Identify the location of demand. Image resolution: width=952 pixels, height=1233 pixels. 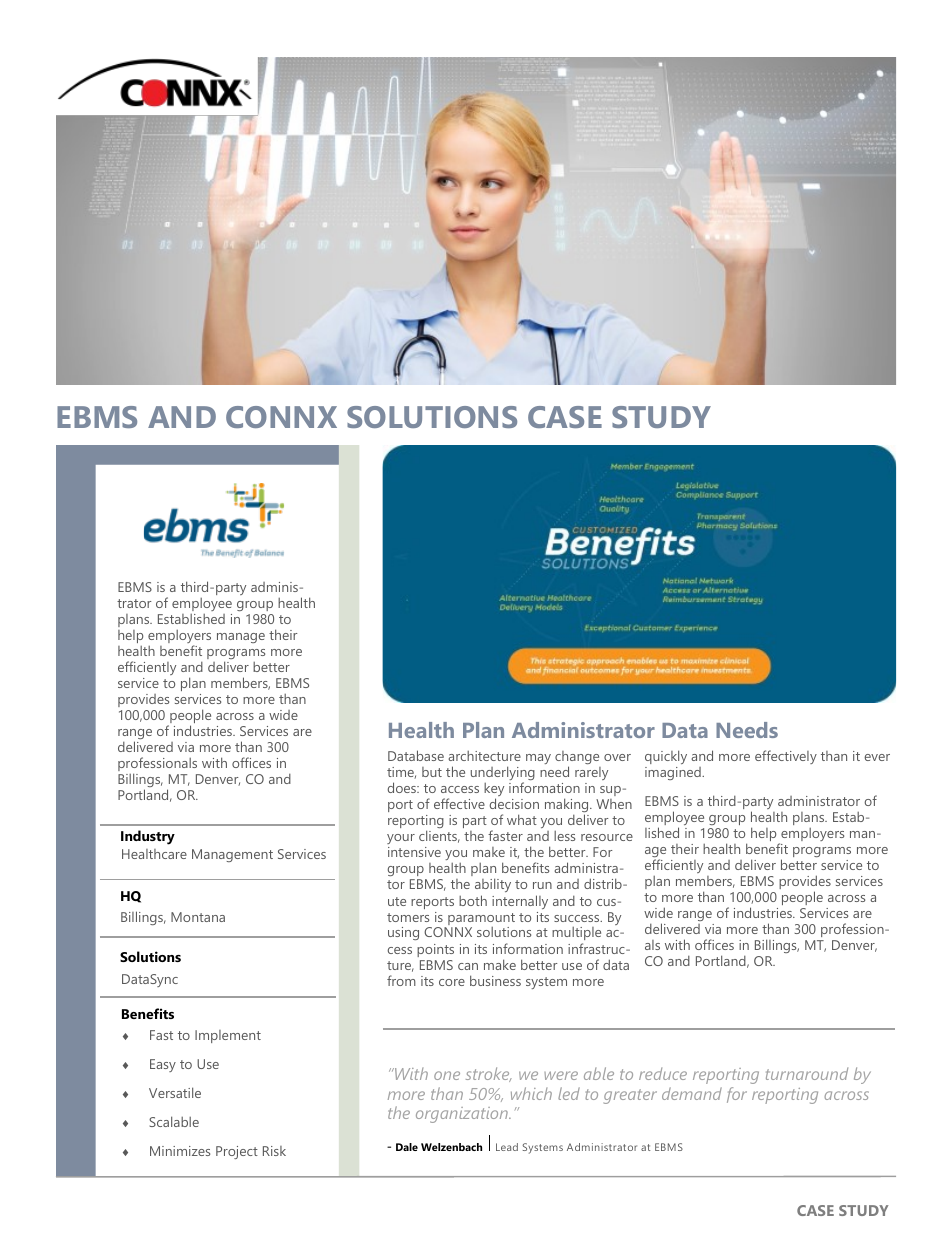
(692, 1093).
